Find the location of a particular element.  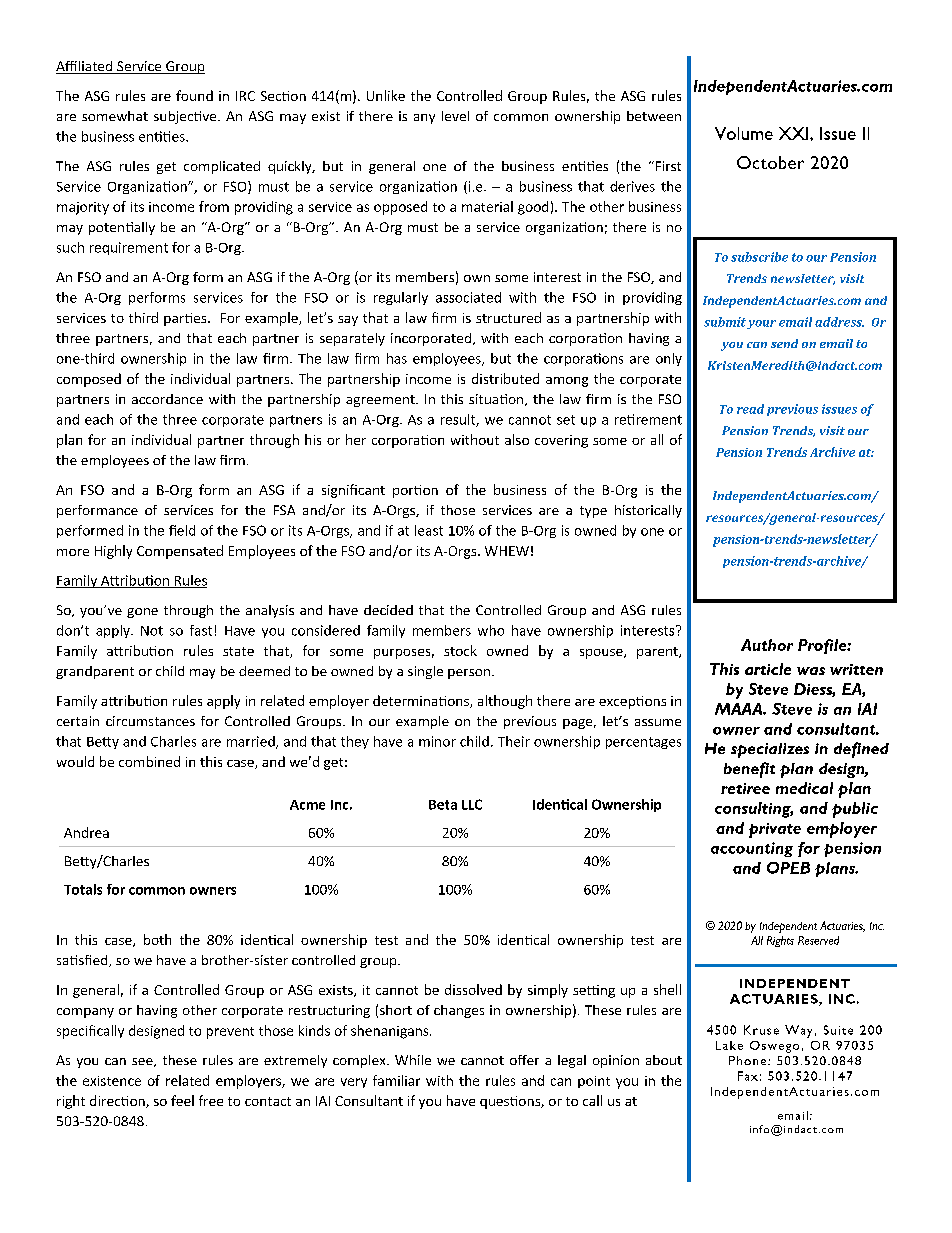

combined is located at coordinates (149, 761).
